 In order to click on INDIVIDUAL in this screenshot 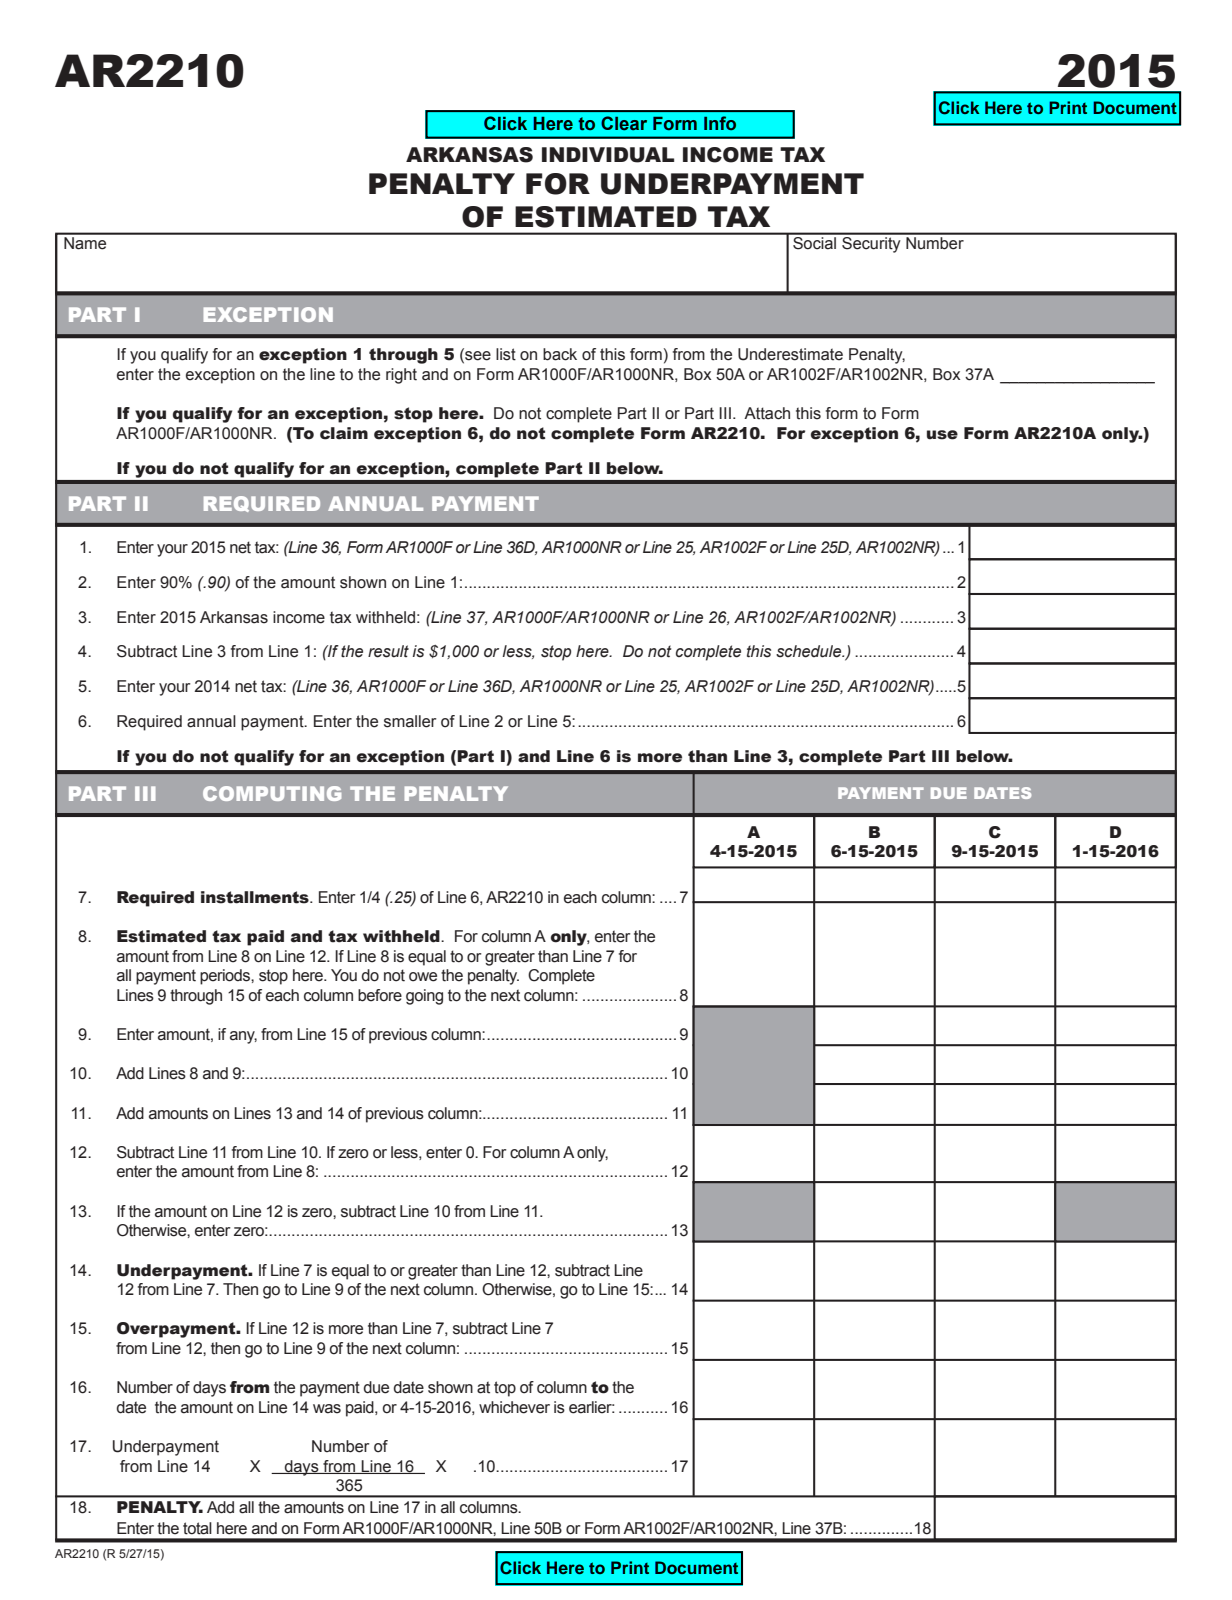, I will do `click(608, 155)`.
